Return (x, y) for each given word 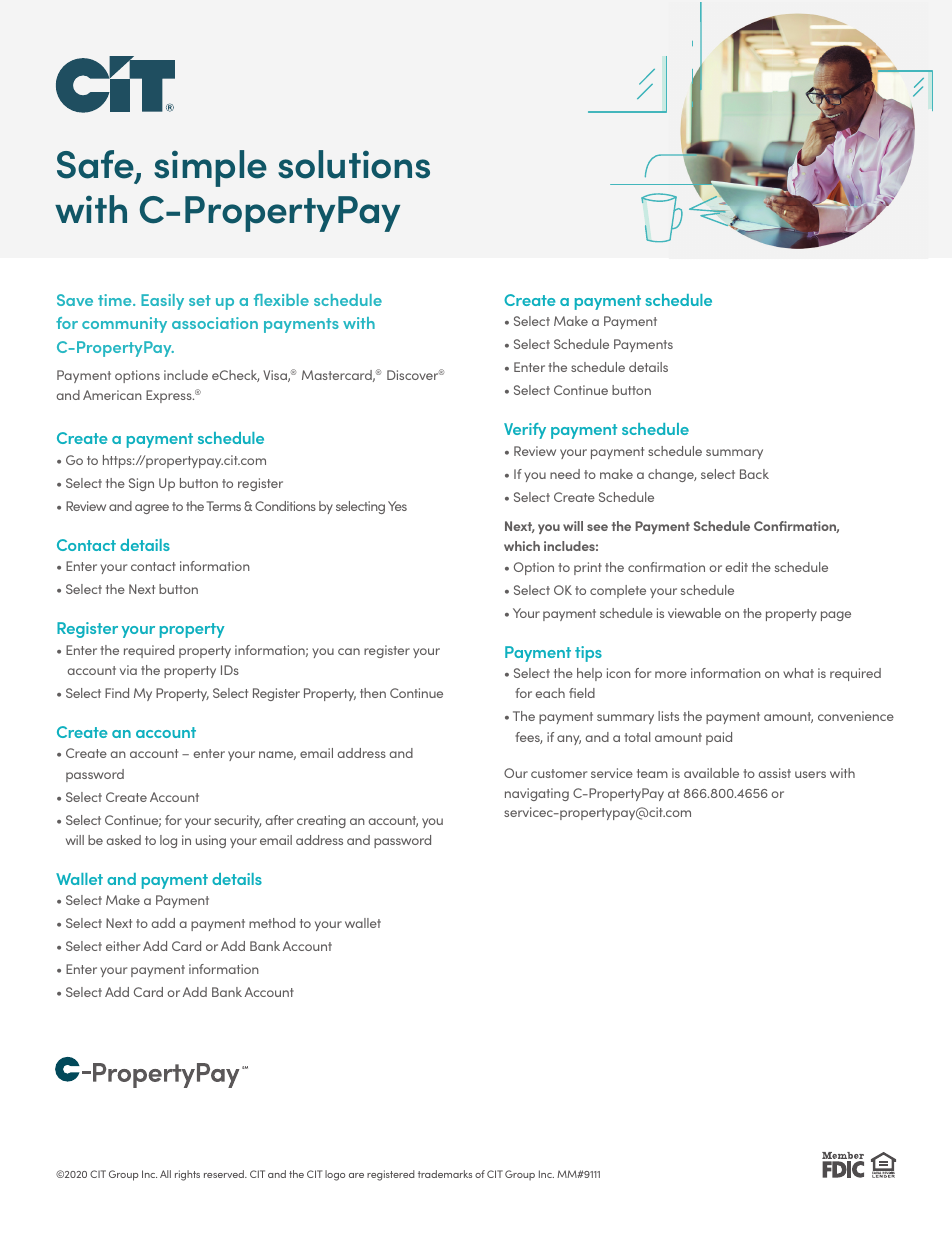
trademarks (445, 1174)
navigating (537, 794)
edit (736, 567)
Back (754, 474)
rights (187, 1175)
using (211, 841)
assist (774, 773)
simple (210, 168)
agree (152, 509)
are (356, 1175)
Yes (397, 506)
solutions (354, 164)
